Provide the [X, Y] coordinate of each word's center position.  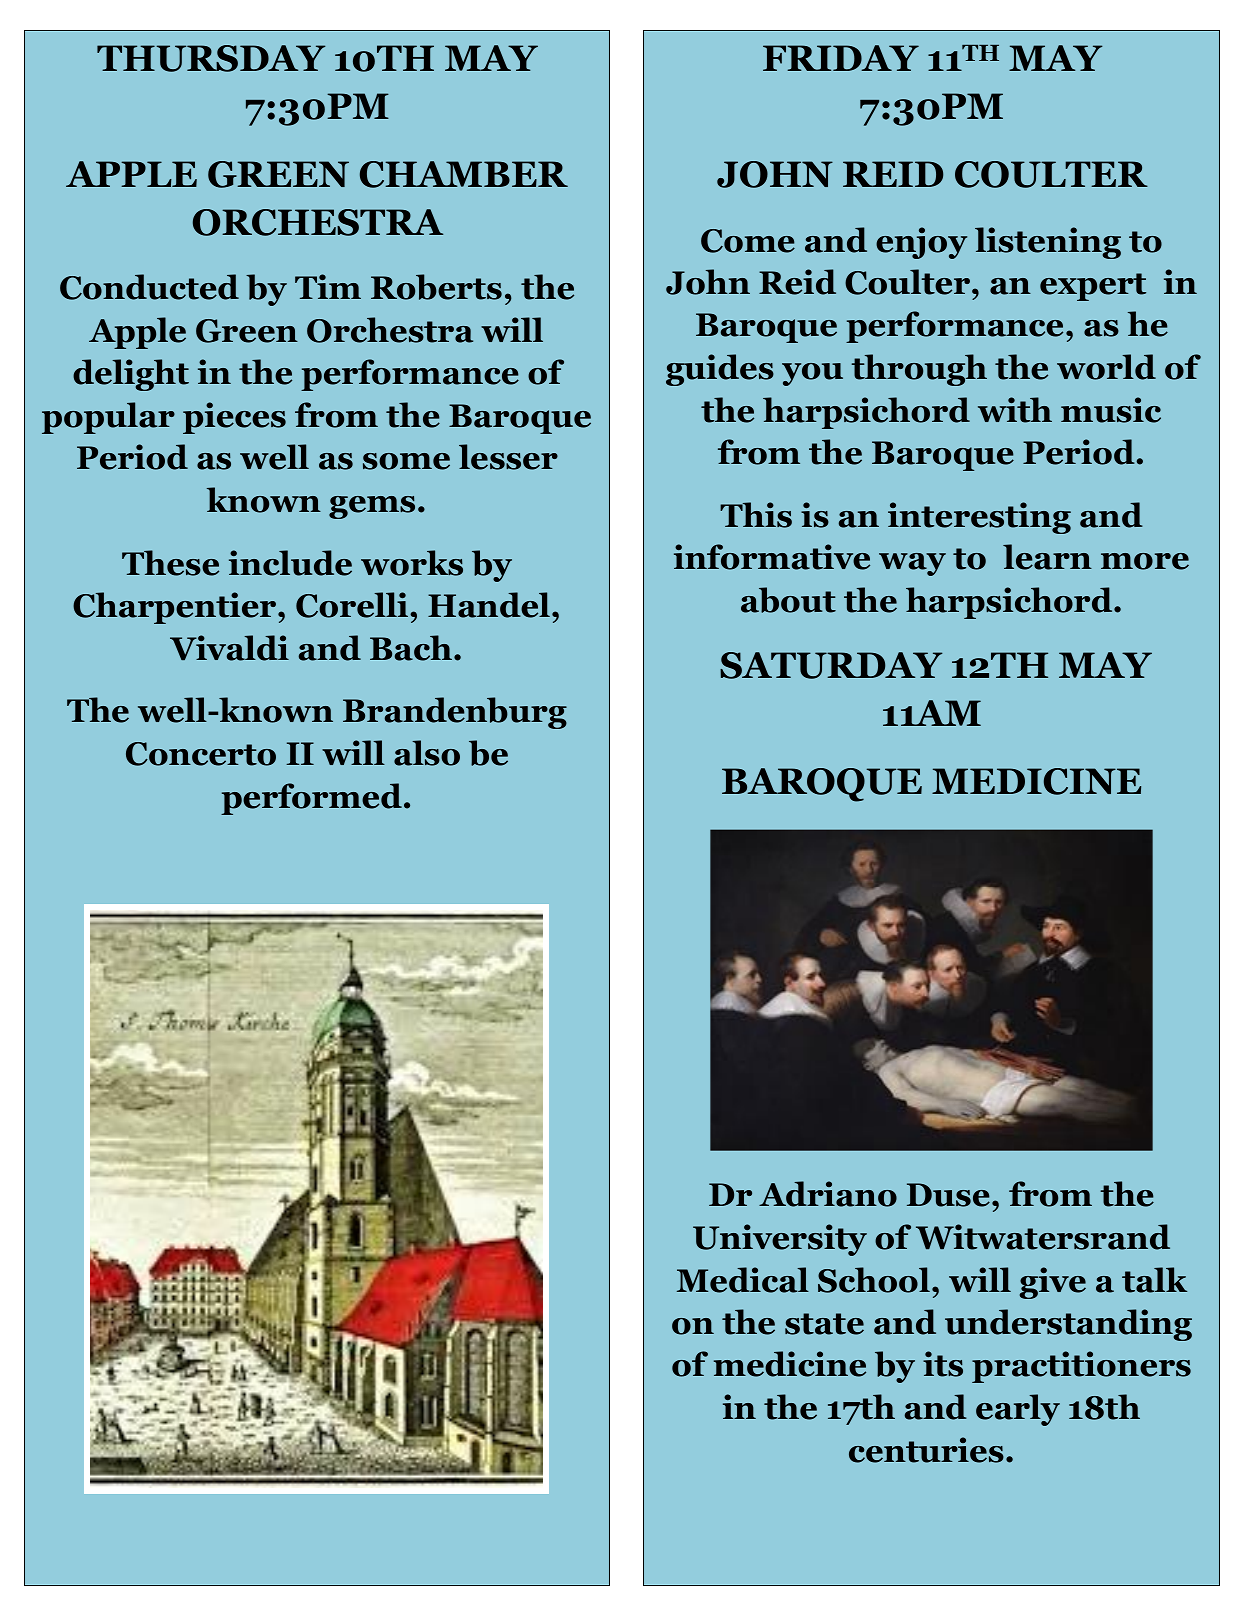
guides [720, 370]
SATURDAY [831, 665]
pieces [234, 418]
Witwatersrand [1043, 1237]
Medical [743, 1280]
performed [311, 799]
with [1015, 410]
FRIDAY [841, 58]
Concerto [201, 754]
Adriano [828, 1194]
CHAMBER [464, 174]
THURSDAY [211, 58]
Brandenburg [455, 713]
